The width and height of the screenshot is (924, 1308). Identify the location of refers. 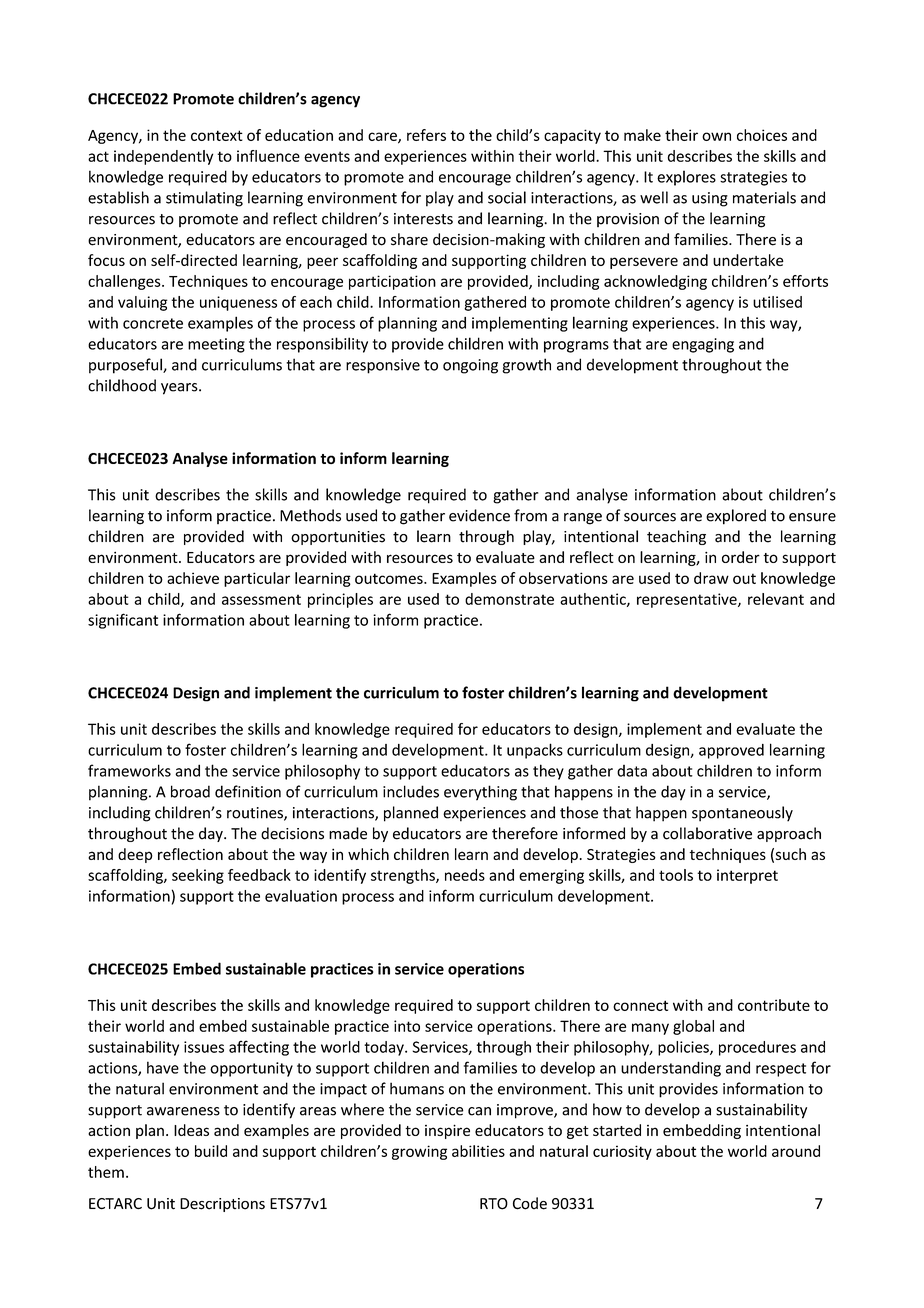
(426, 135).
